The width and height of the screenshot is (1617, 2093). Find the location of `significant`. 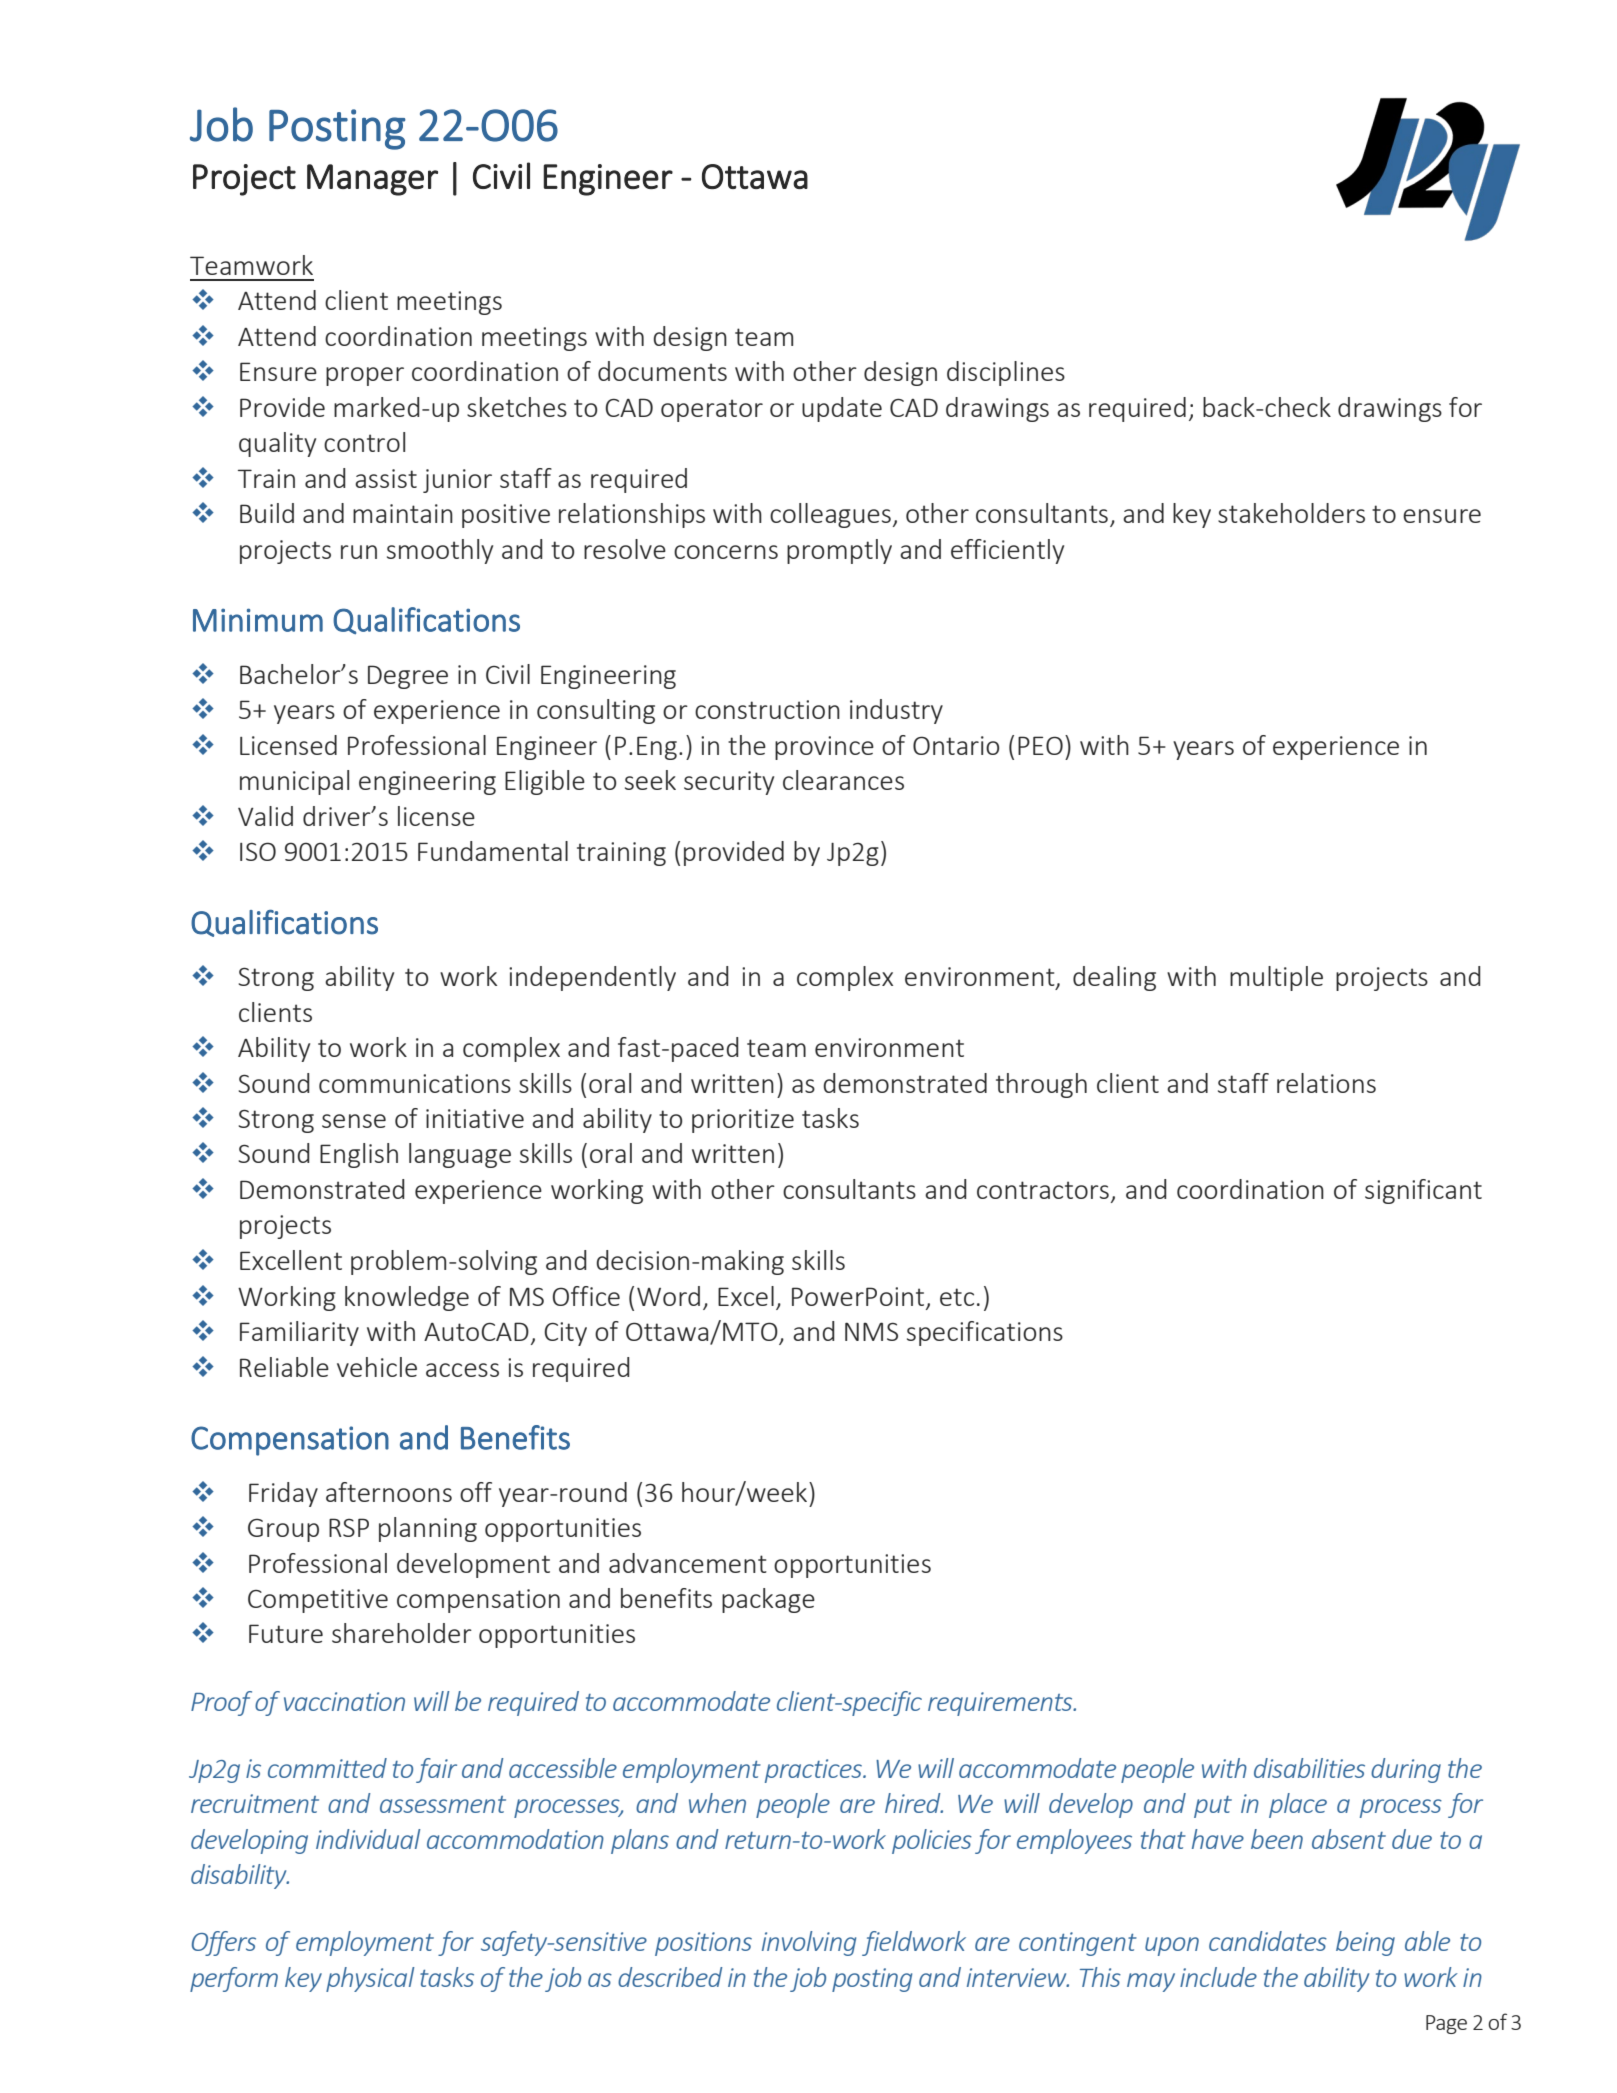

significant is located at coordinates (1423, 1191).
